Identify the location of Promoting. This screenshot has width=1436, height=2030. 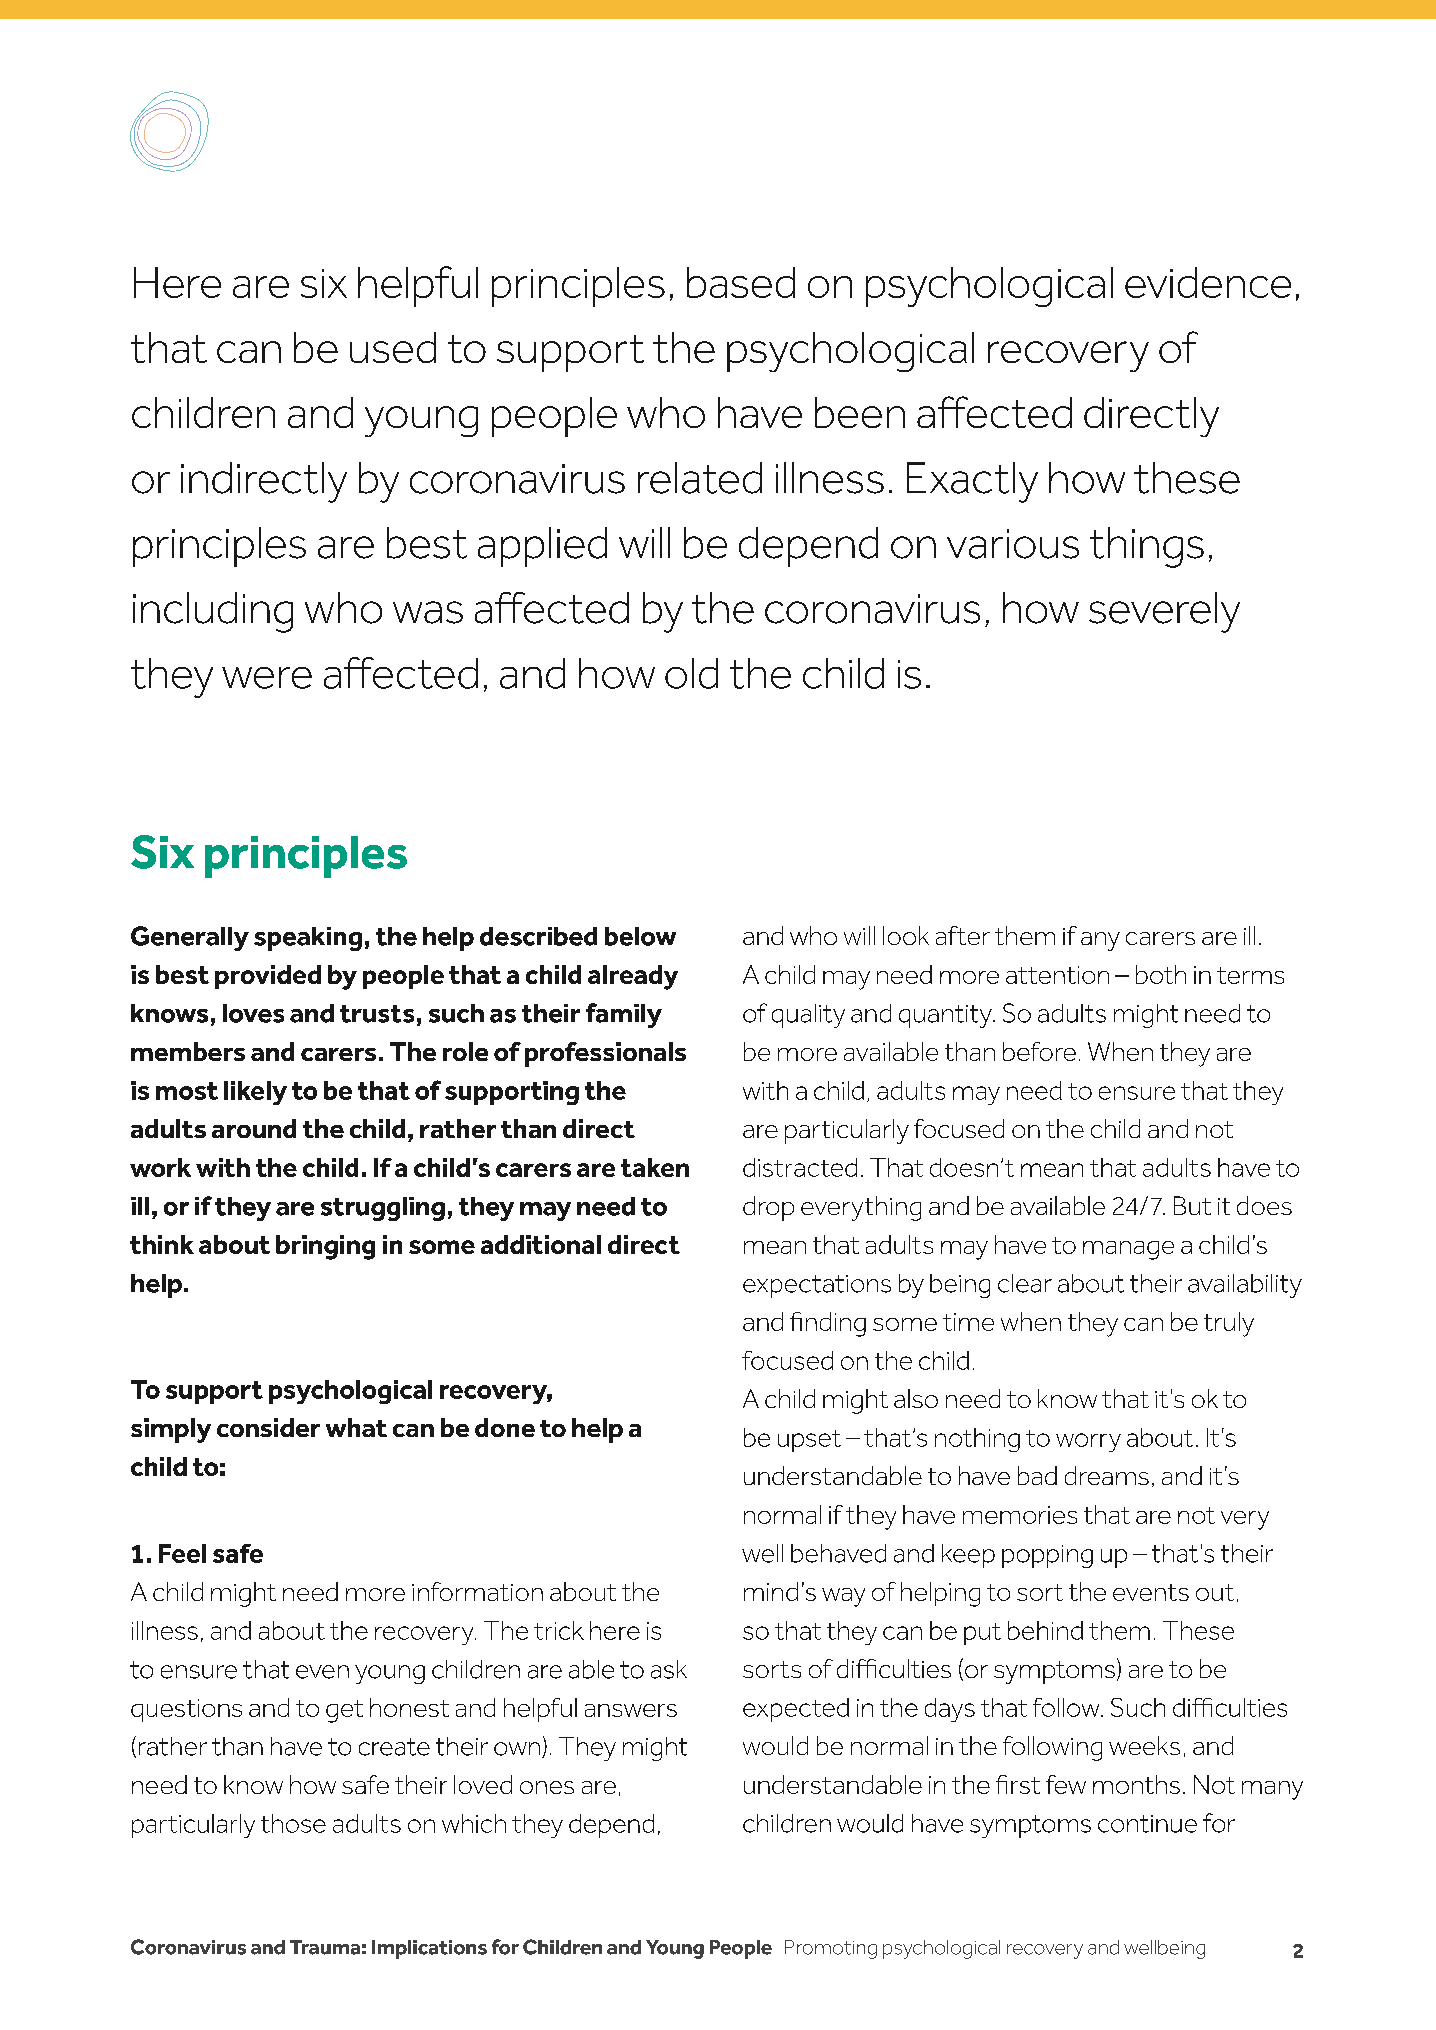
(831, 1949).
